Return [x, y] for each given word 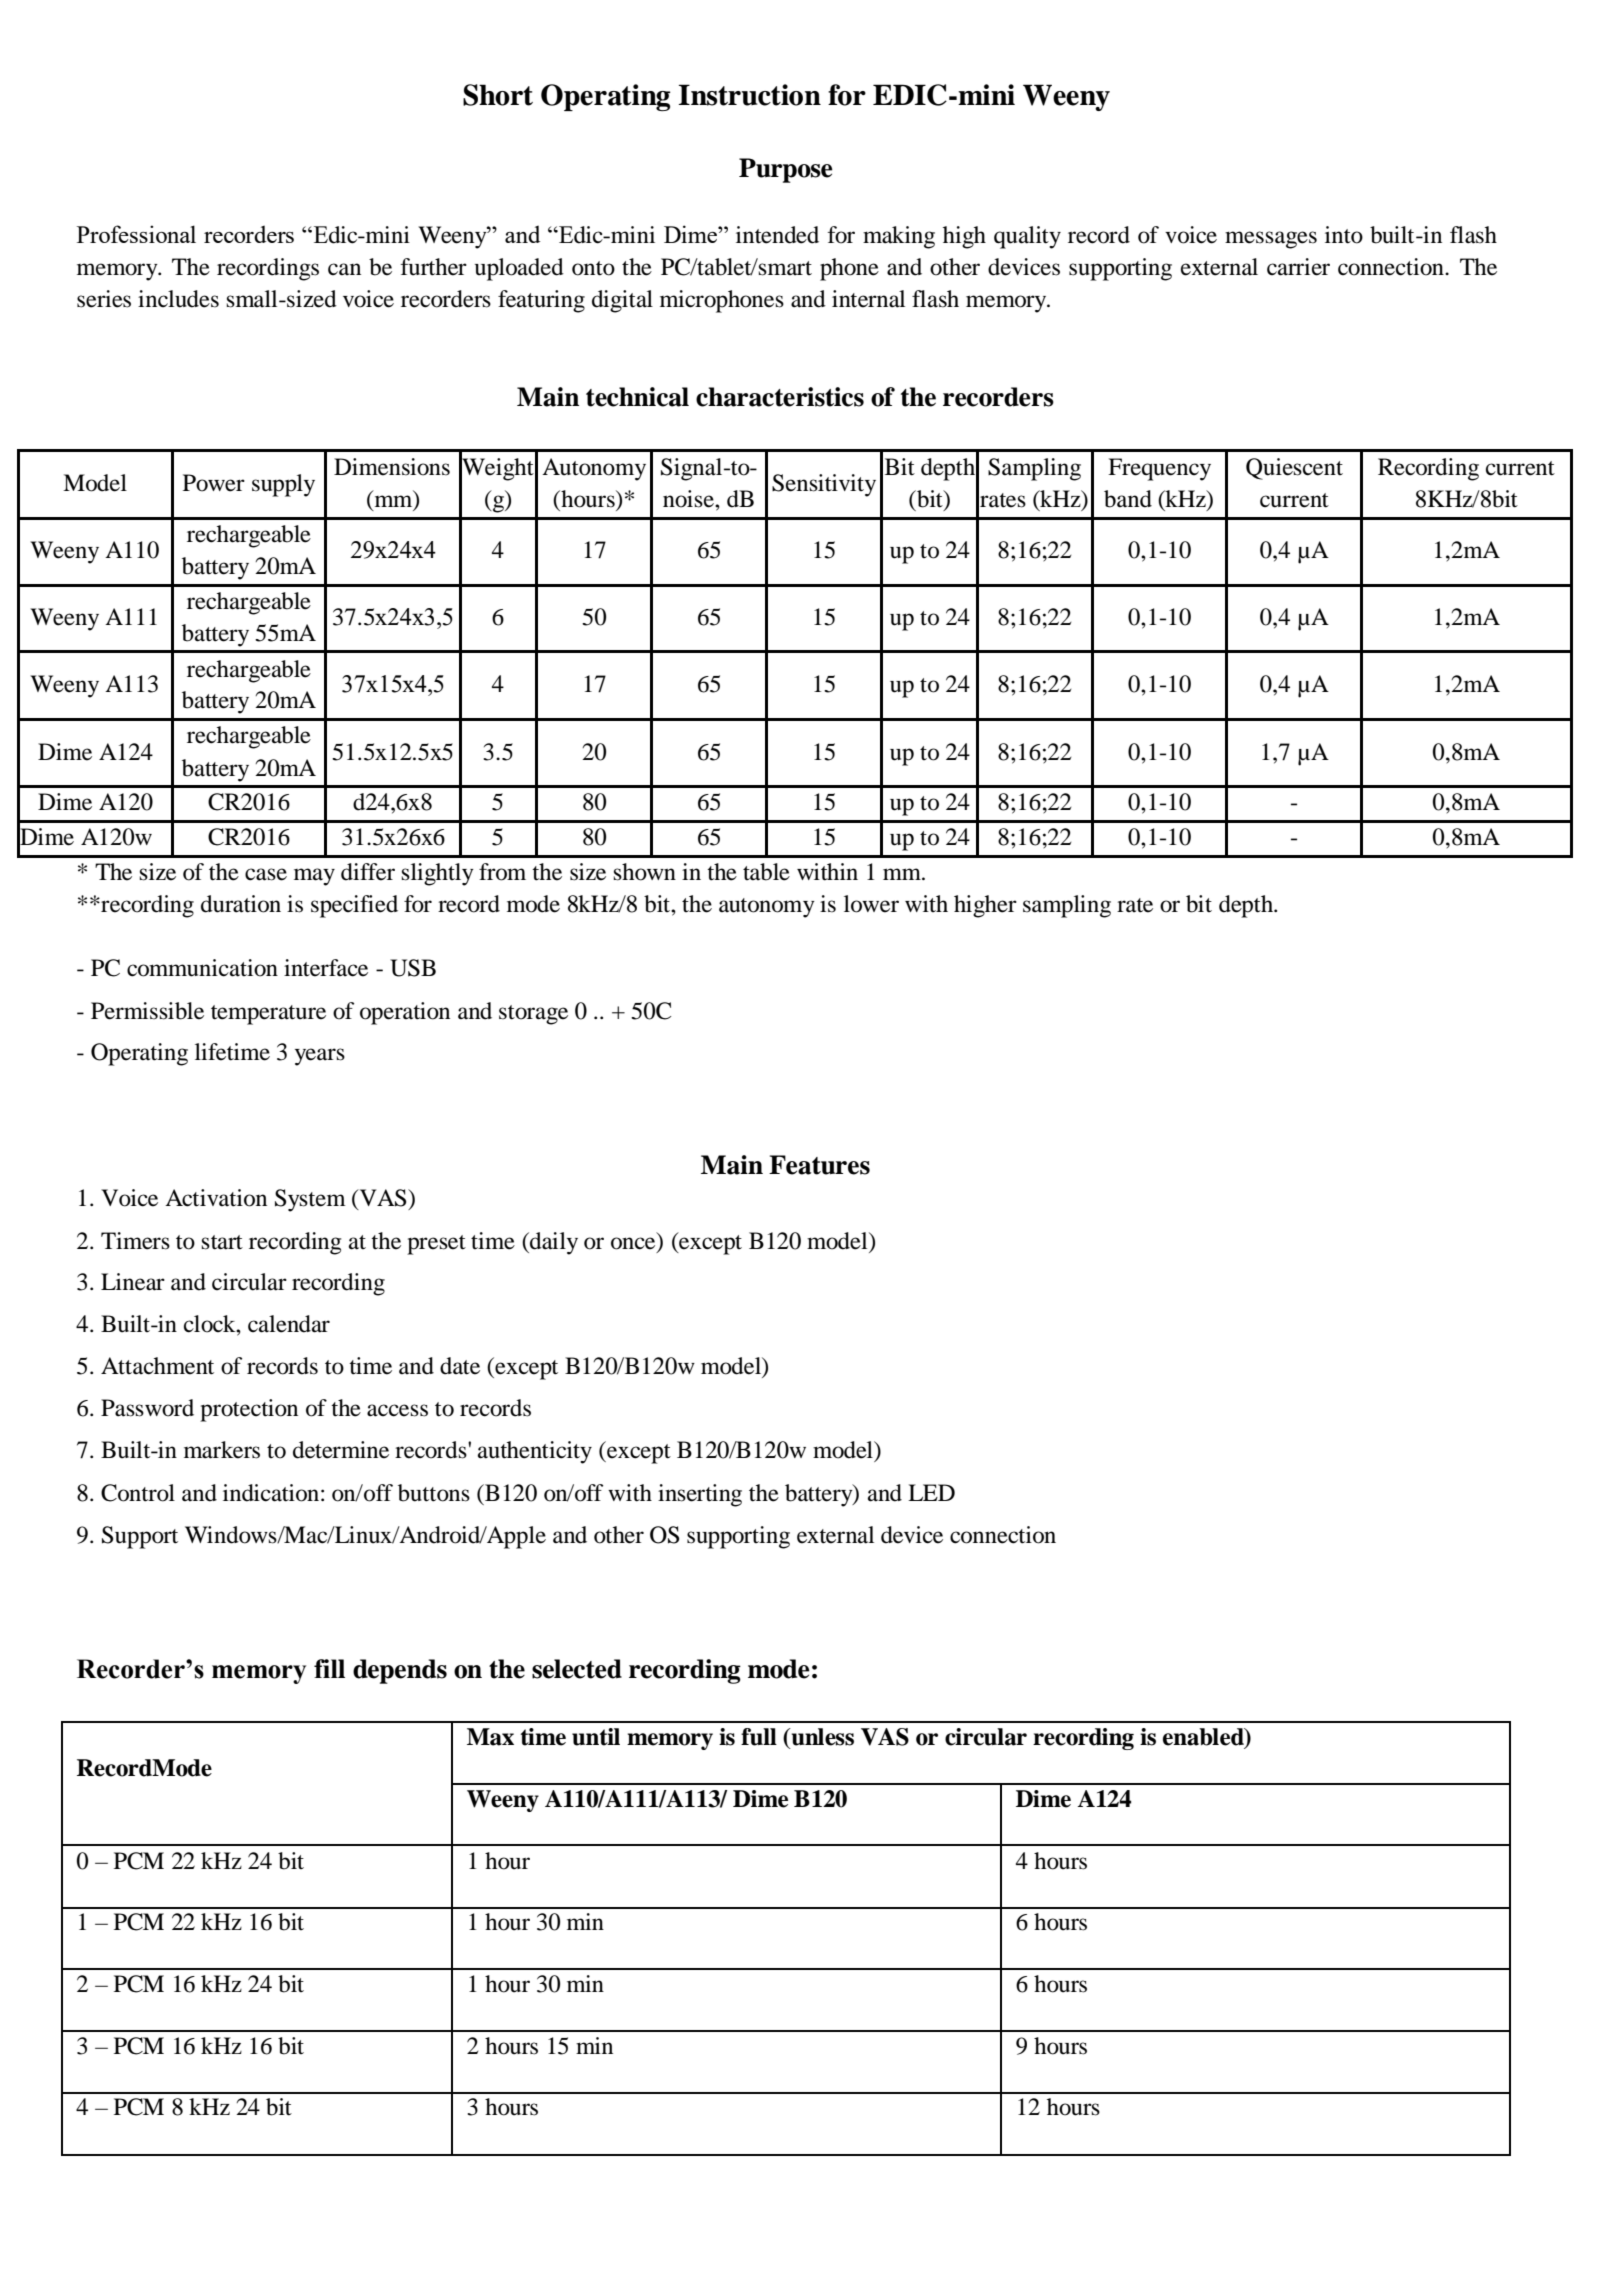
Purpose [786, 170]
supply [283, 485]
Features [819, 1165]
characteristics [780, 397]
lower [871, 904]
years [320, 1057]
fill [329, 1668]
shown [645, 872]
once [633, 1243]
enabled [1204, 1738]
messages [1271, 240]
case [266, 874]
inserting [700, 1495]
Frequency [1159, 469]
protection [249, 1410]
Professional [136, 234]
